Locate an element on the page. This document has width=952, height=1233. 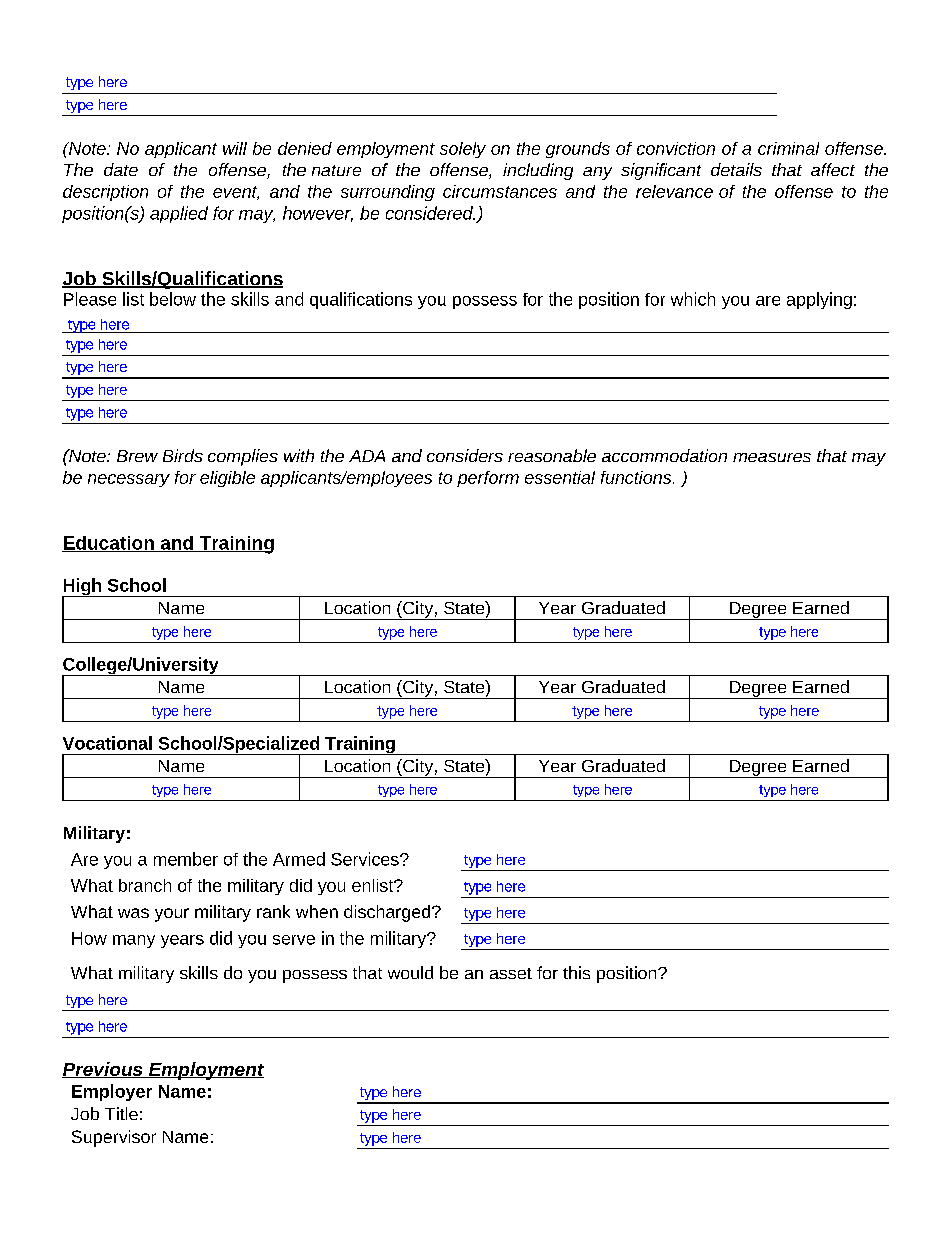
functions is located at coordinates (637, 477).
